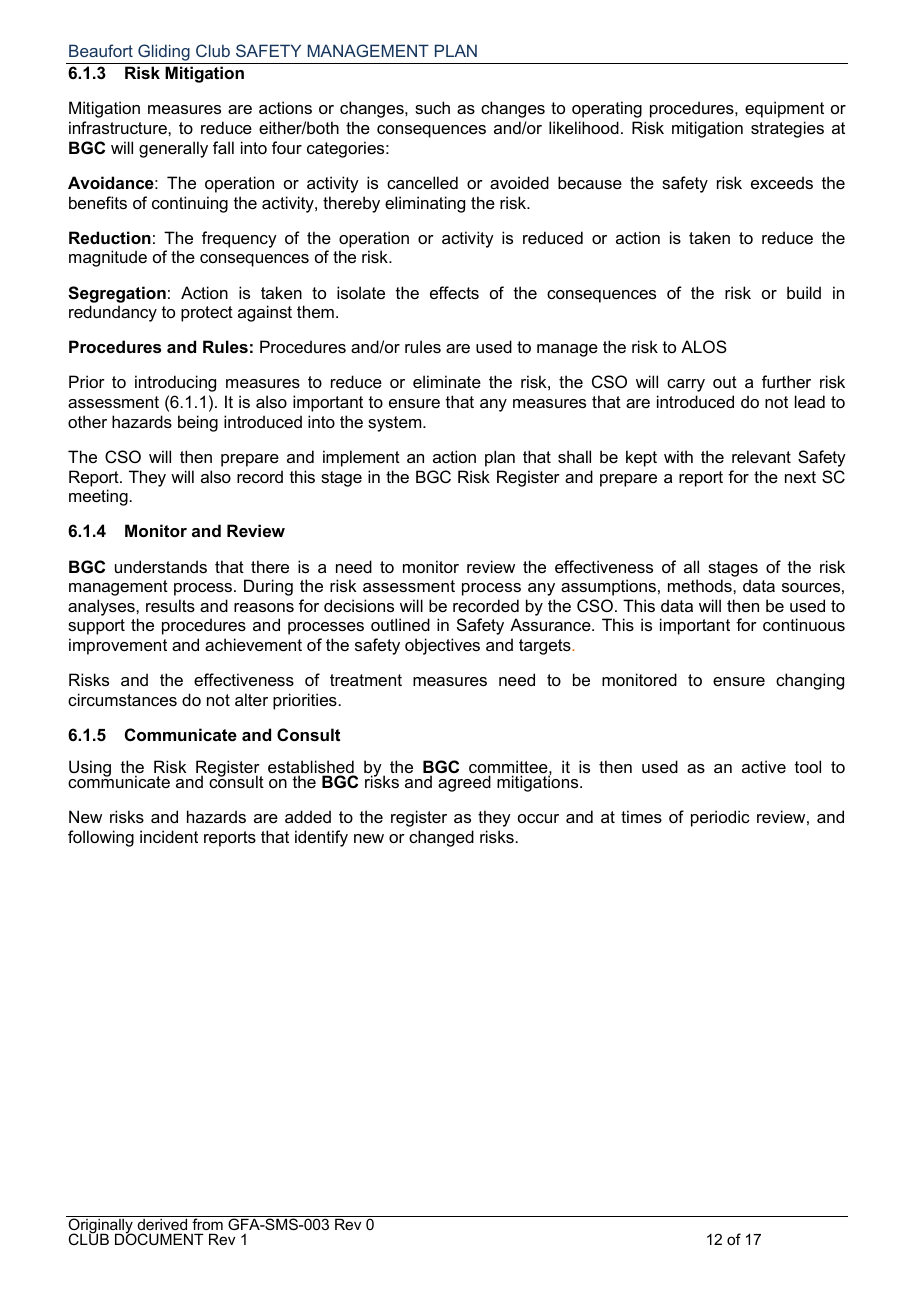  Describe the element at coordinates (441, 838) in the screenshot. I see `changed` at that location.
